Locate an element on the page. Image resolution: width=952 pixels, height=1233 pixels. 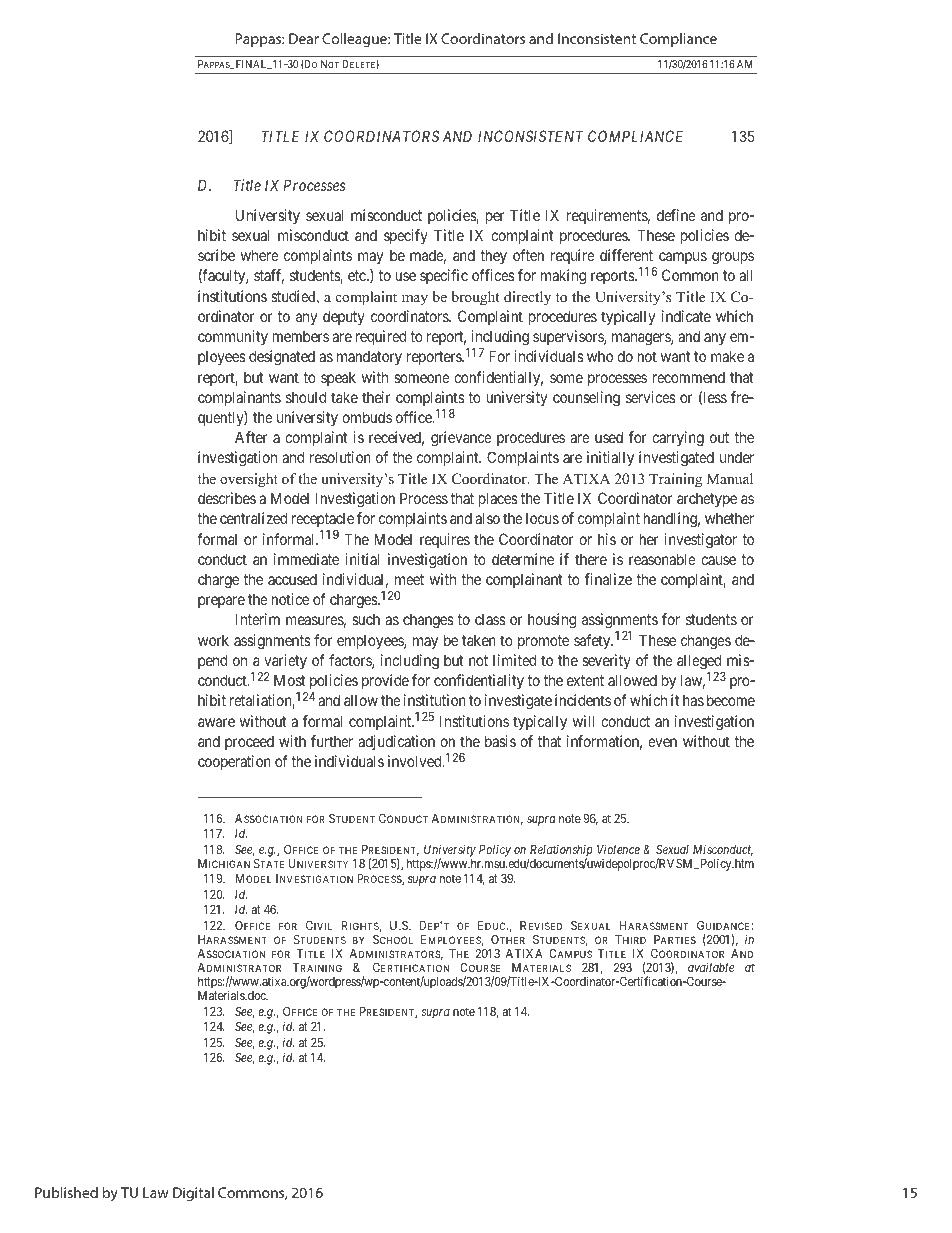
Violence is located at coordinates (618, 849).
